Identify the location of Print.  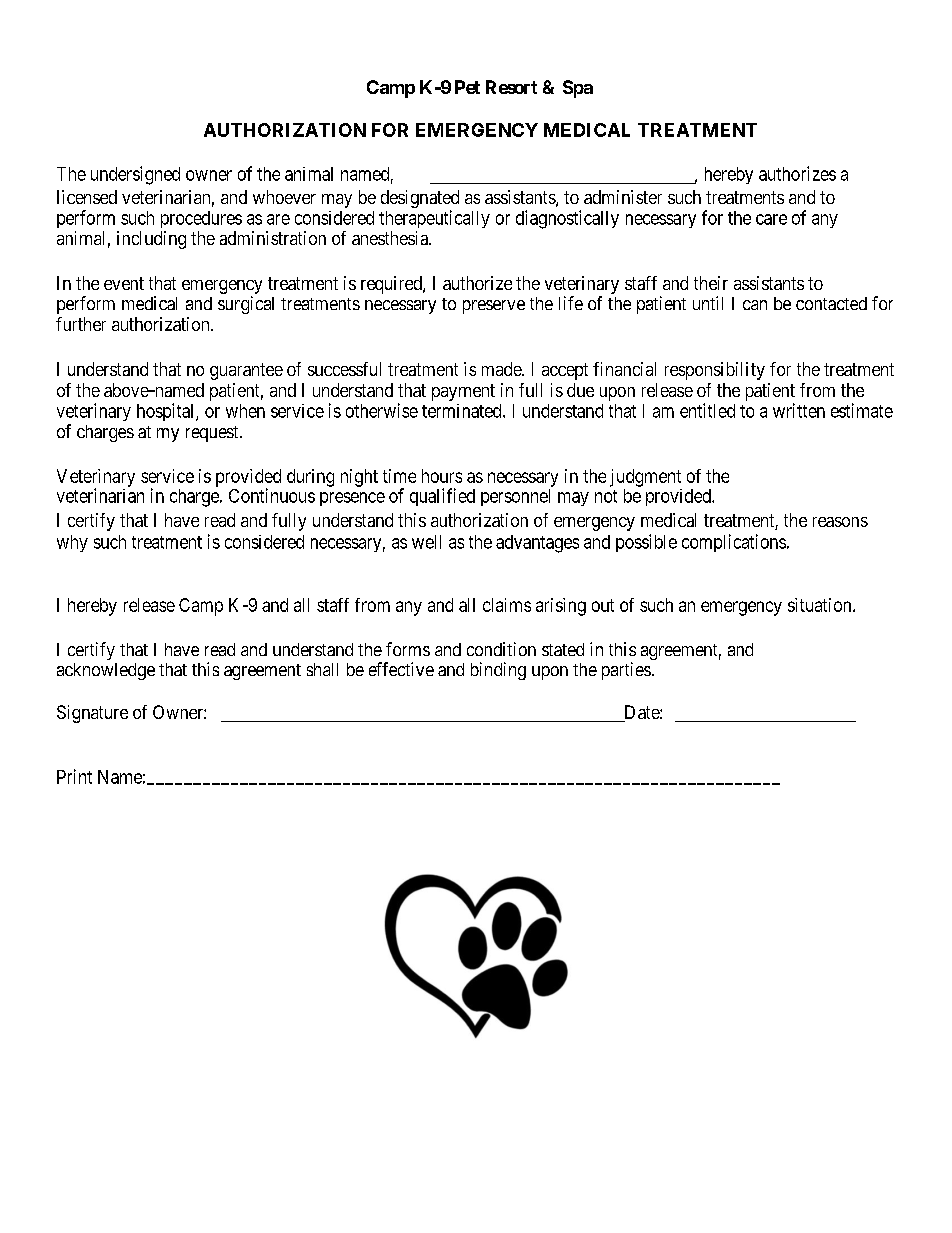
(74, 776).
